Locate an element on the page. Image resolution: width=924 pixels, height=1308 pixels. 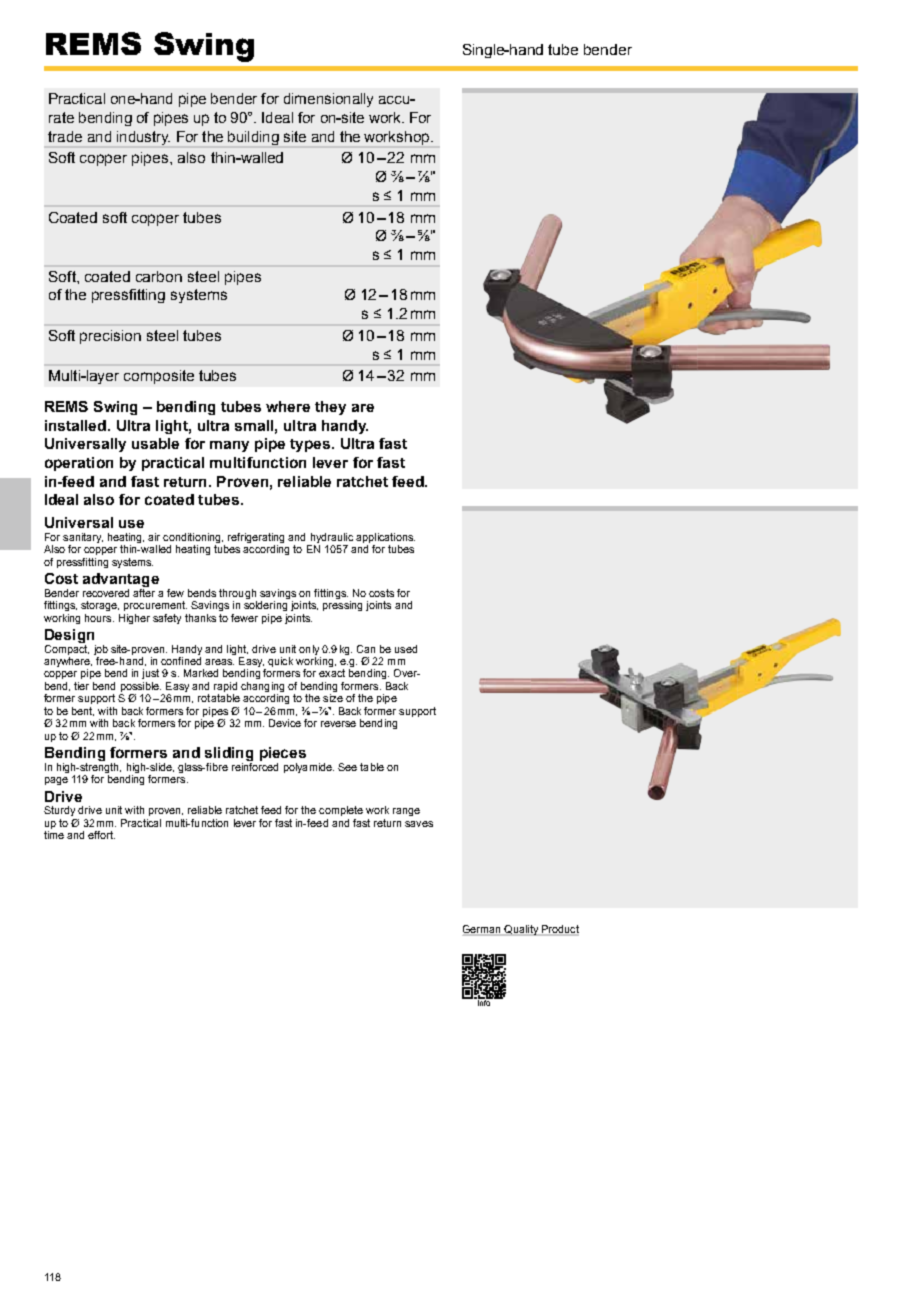
hydraulic is located at coordinates (332, 538).
